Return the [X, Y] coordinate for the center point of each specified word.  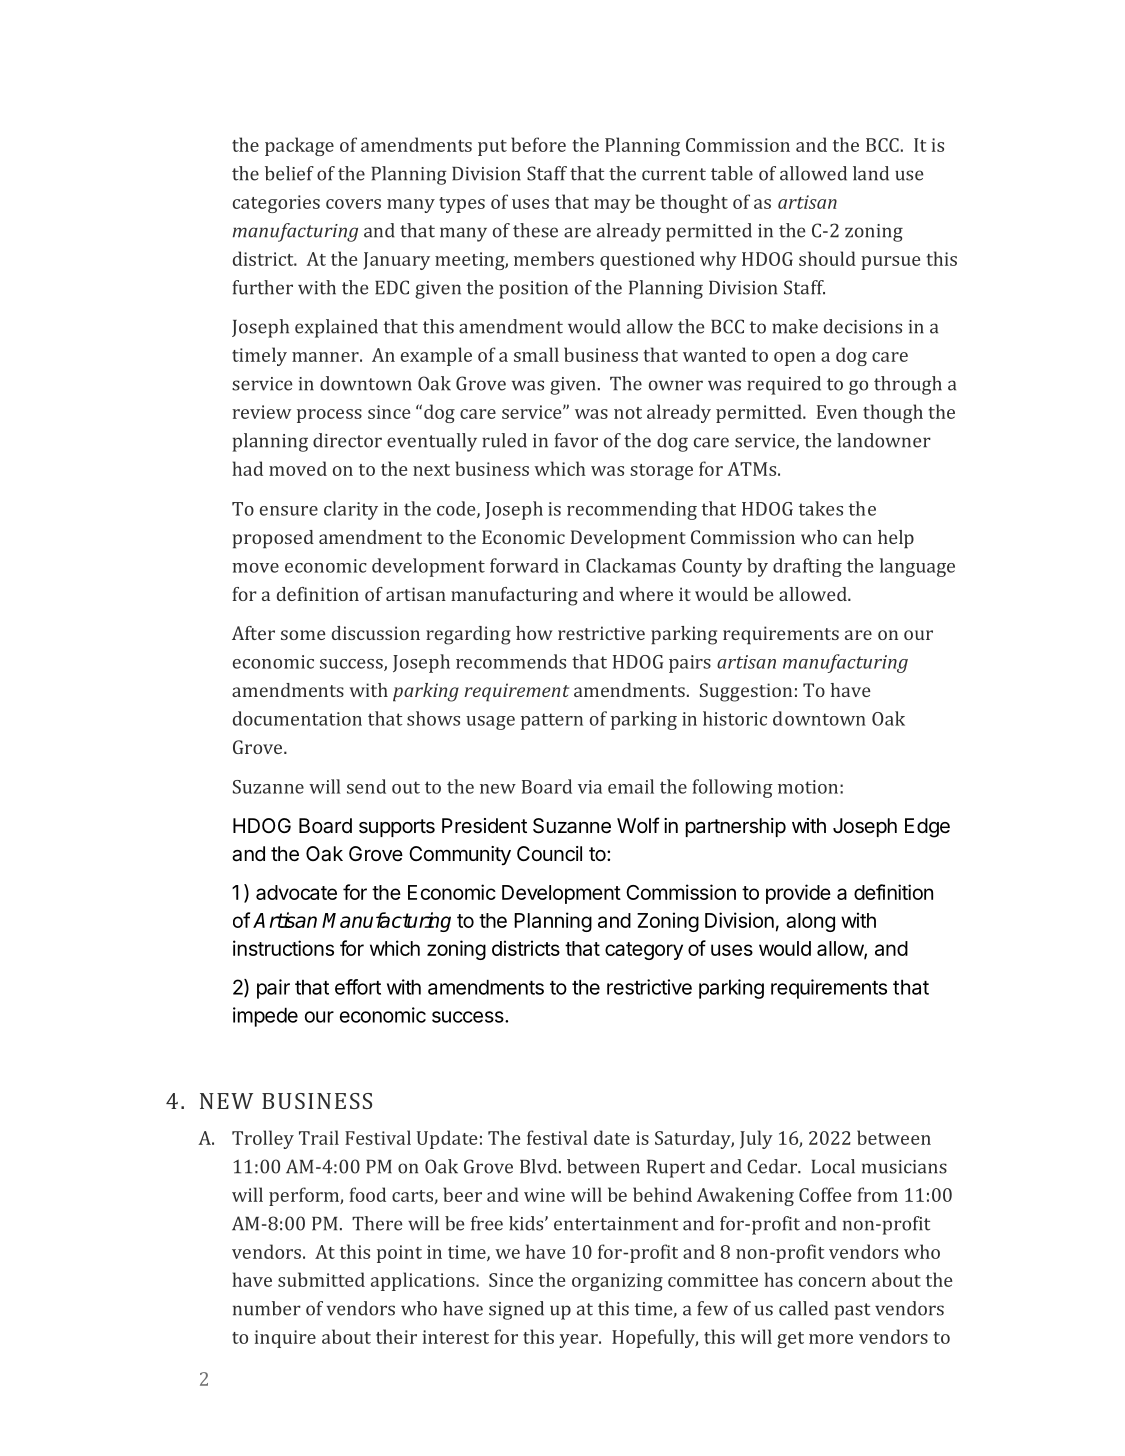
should [827, 258]
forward [524, 565]
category [644, 951]
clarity [351, 510]
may [612, 206]
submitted [321, 1279]
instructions [283, 948]
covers [353, 204]
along [810, 922]
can [857, 539]
